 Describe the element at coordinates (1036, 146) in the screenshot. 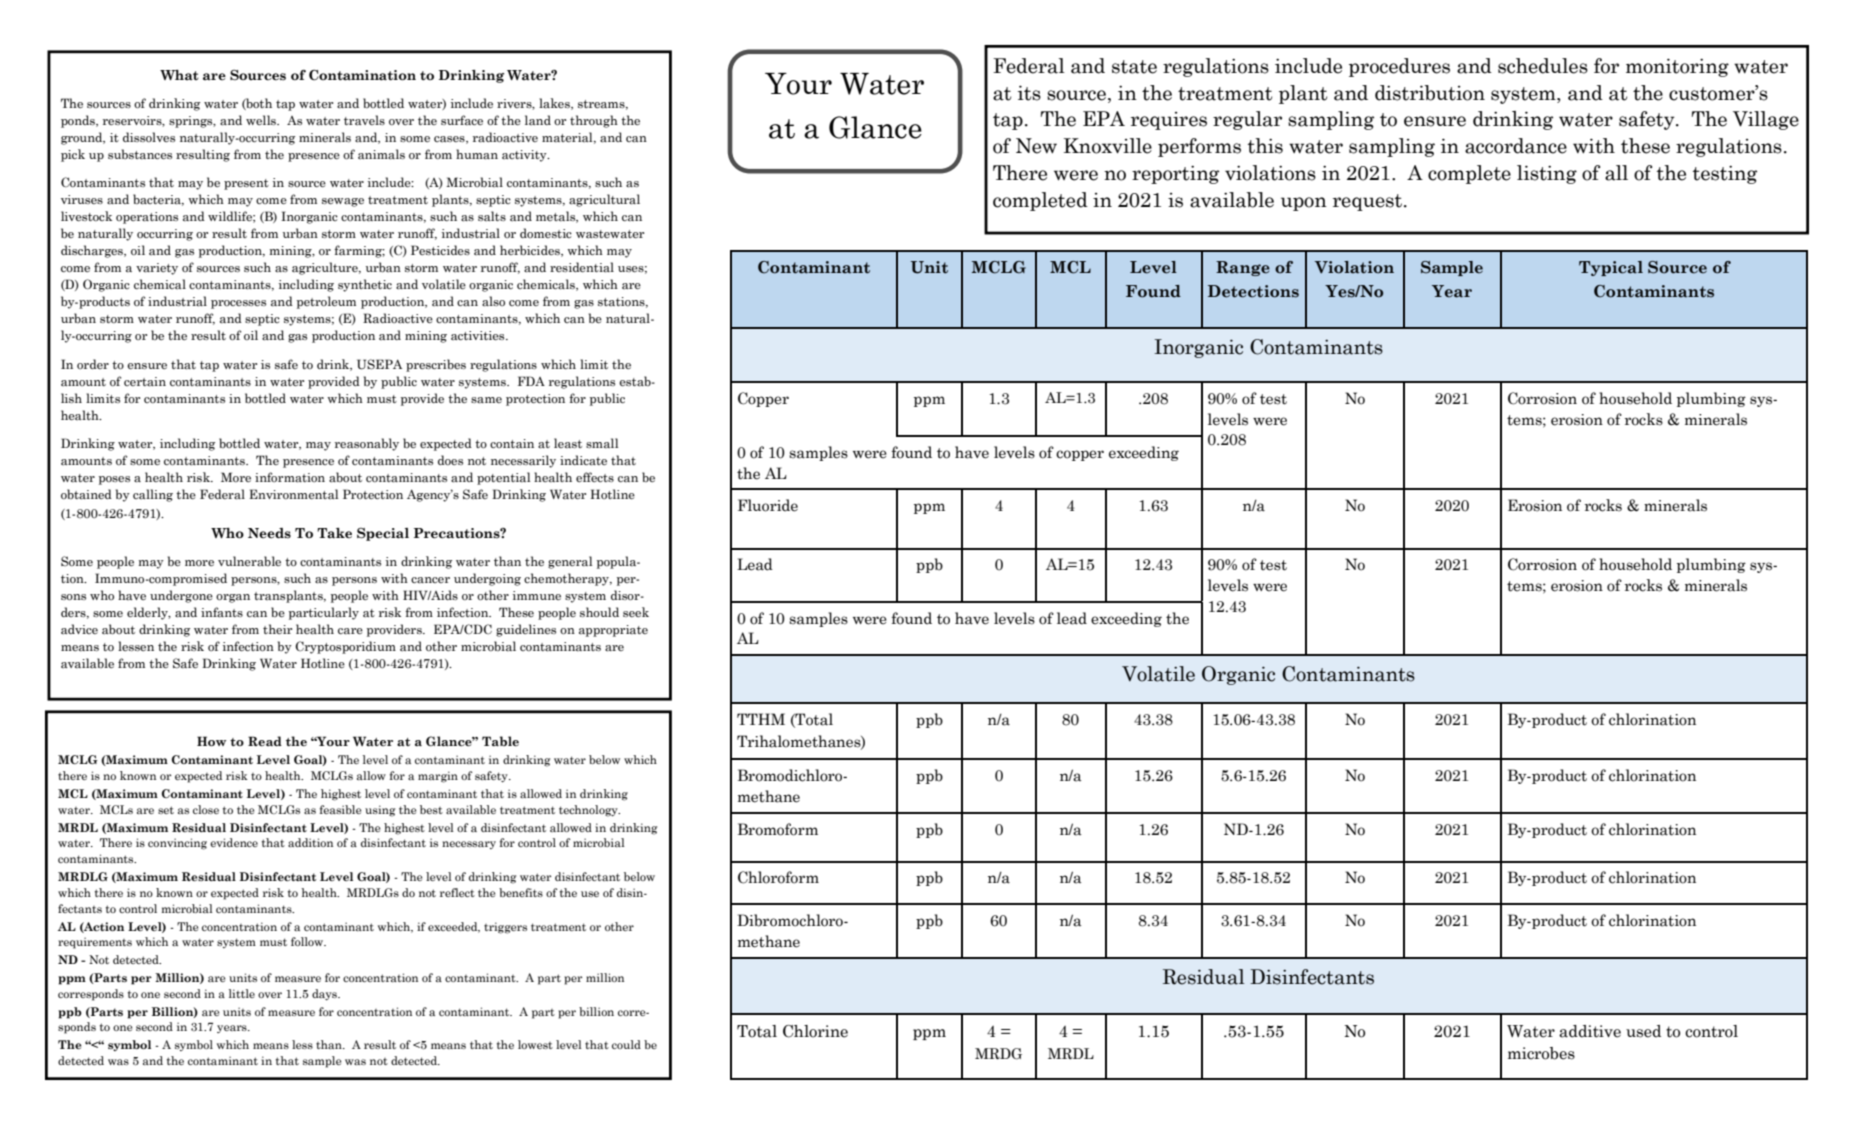

I see `New` at that location.
